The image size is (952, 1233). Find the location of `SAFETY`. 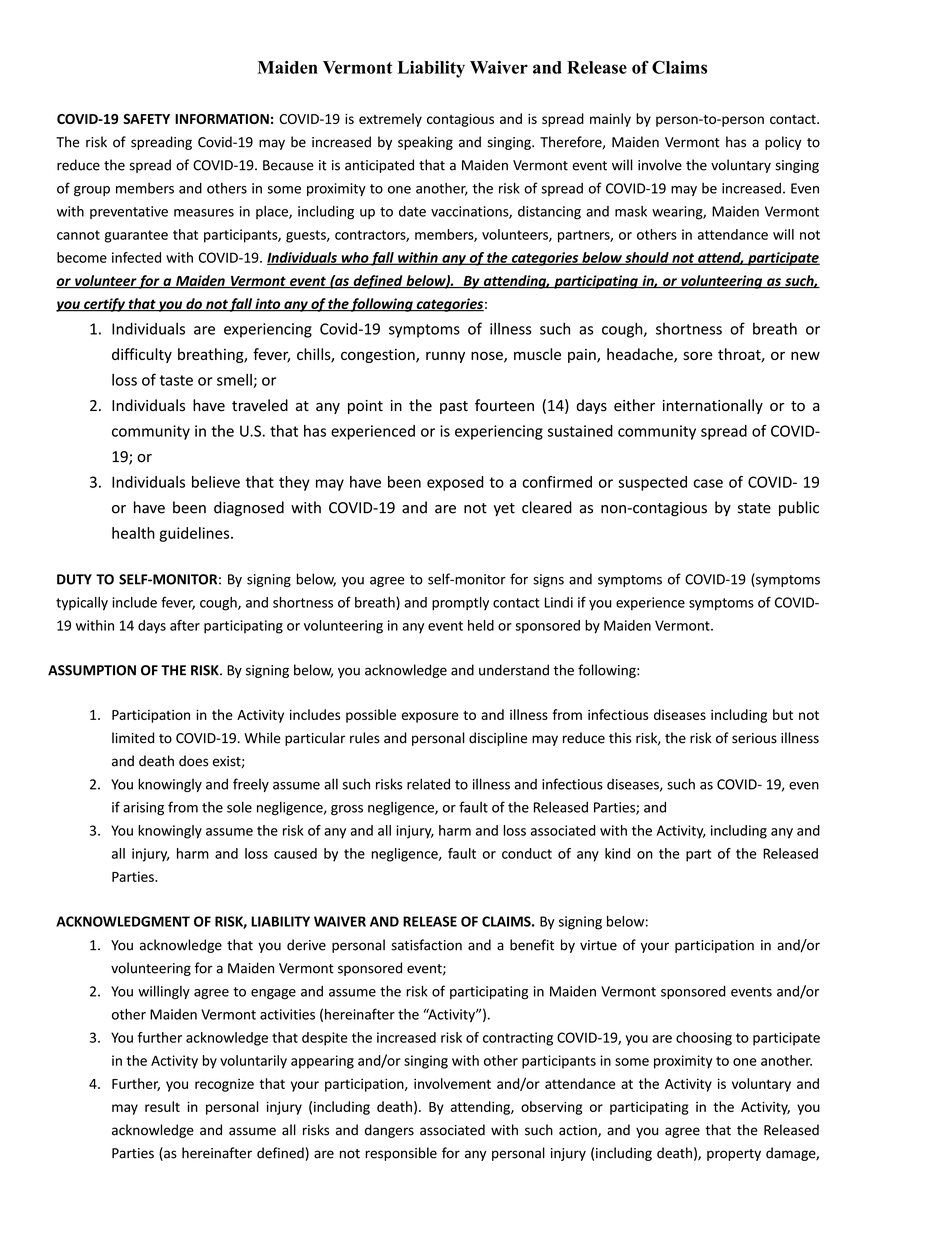

SAFETY is located at coordinates (146, 119).
